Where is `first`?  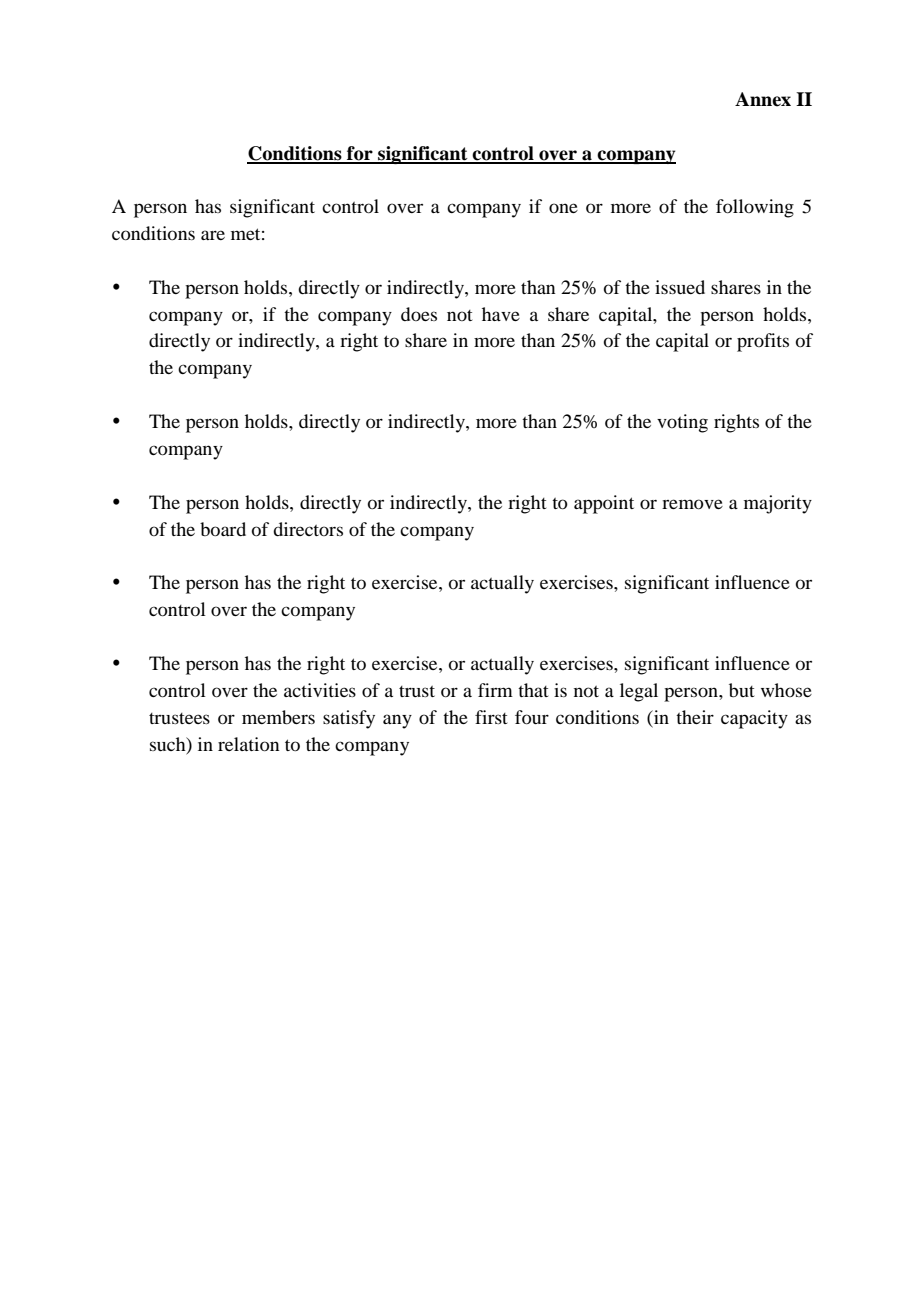 first is located at coordinates (491, 717).
